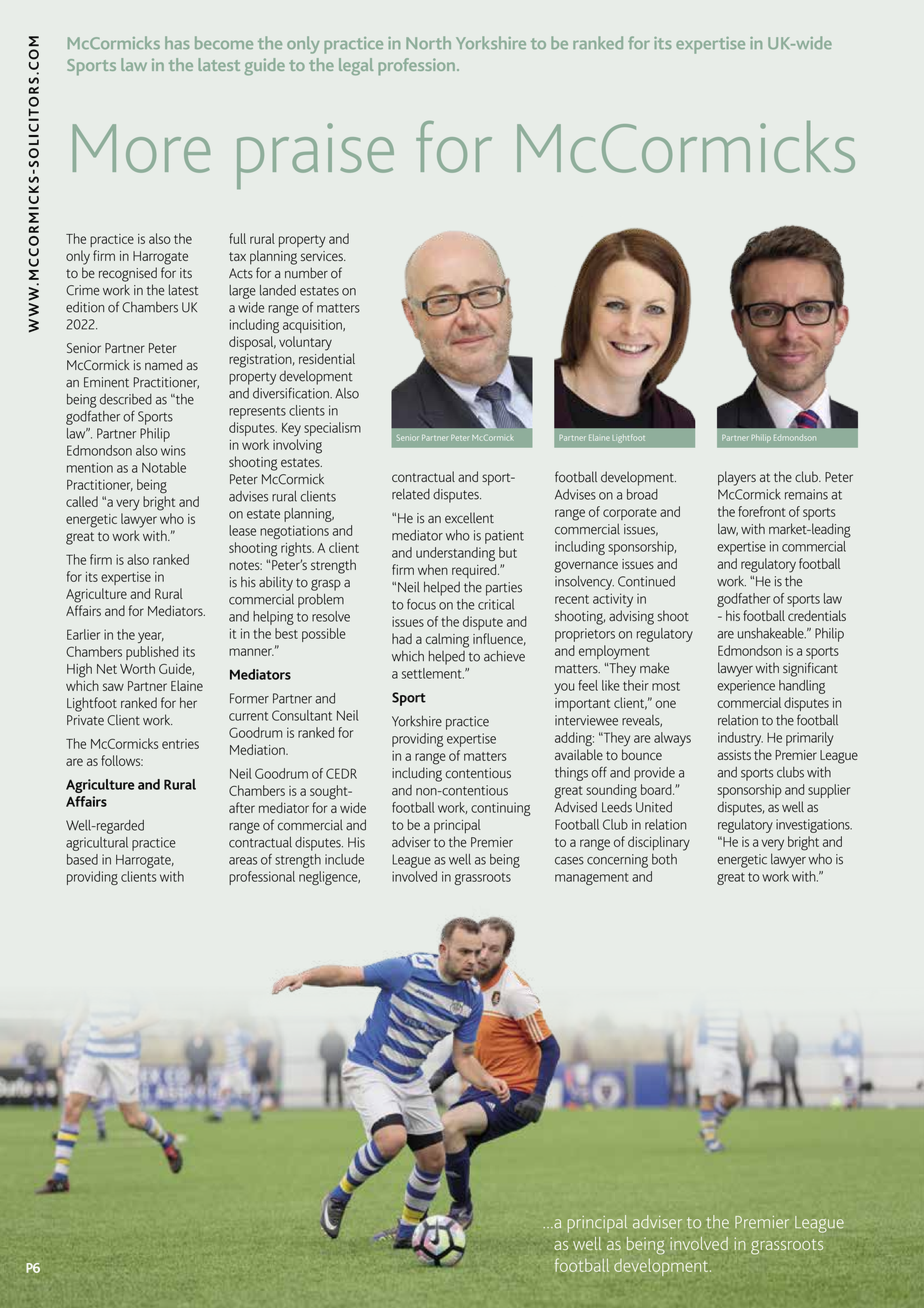 The height and width of the image is (1308, 924). Describe the element at coordinates (356, 66) in the image. I see `legal` at that location.
